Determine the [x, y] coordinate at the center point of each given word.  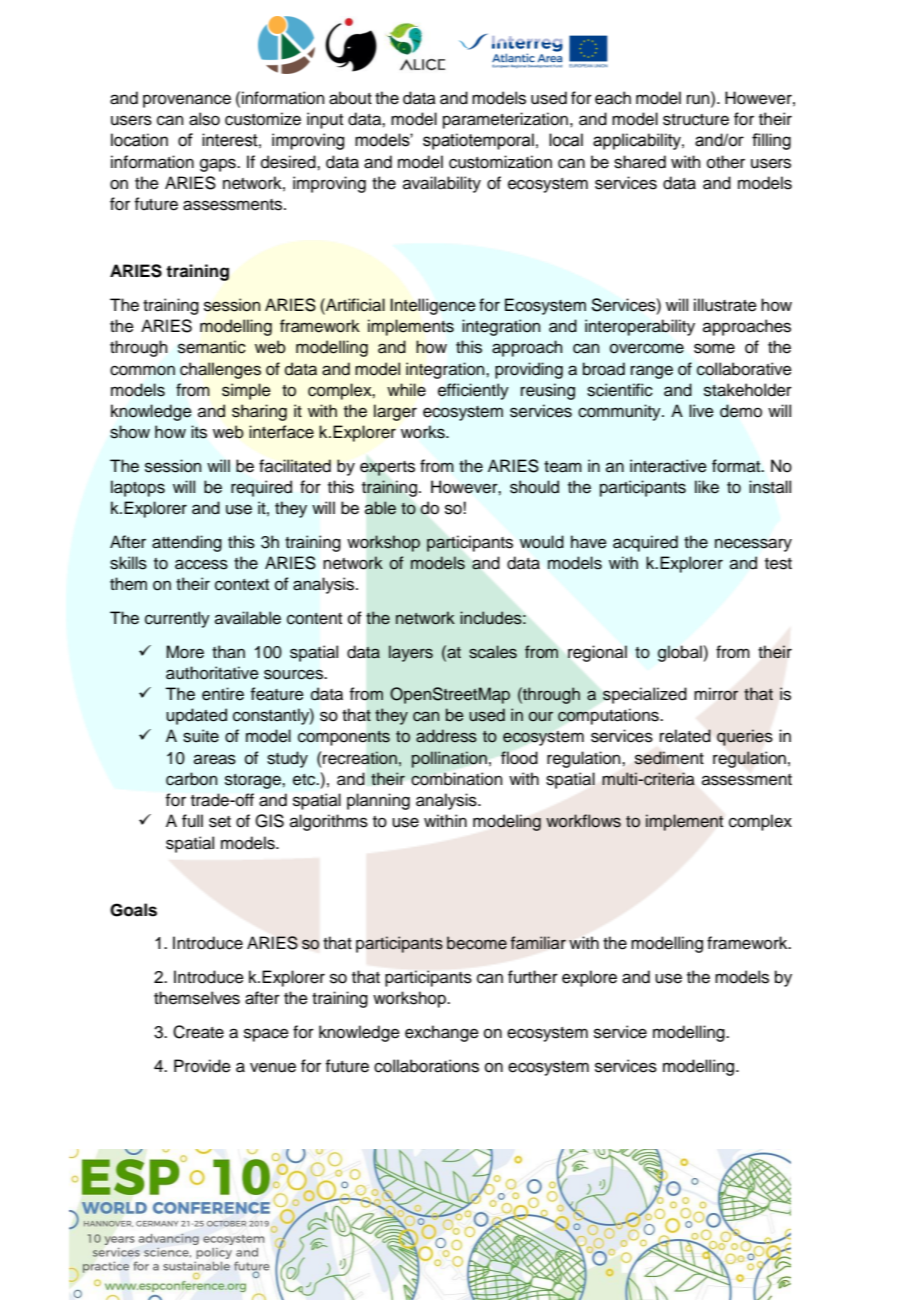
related [685, 736]
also [204, 119]
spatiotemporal [478, 141]
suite [201, 736]
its [199, 432]
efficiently [473, 391]
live [701, 411]
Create [198, 1032]
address [446, 736]
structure [696, 120]
